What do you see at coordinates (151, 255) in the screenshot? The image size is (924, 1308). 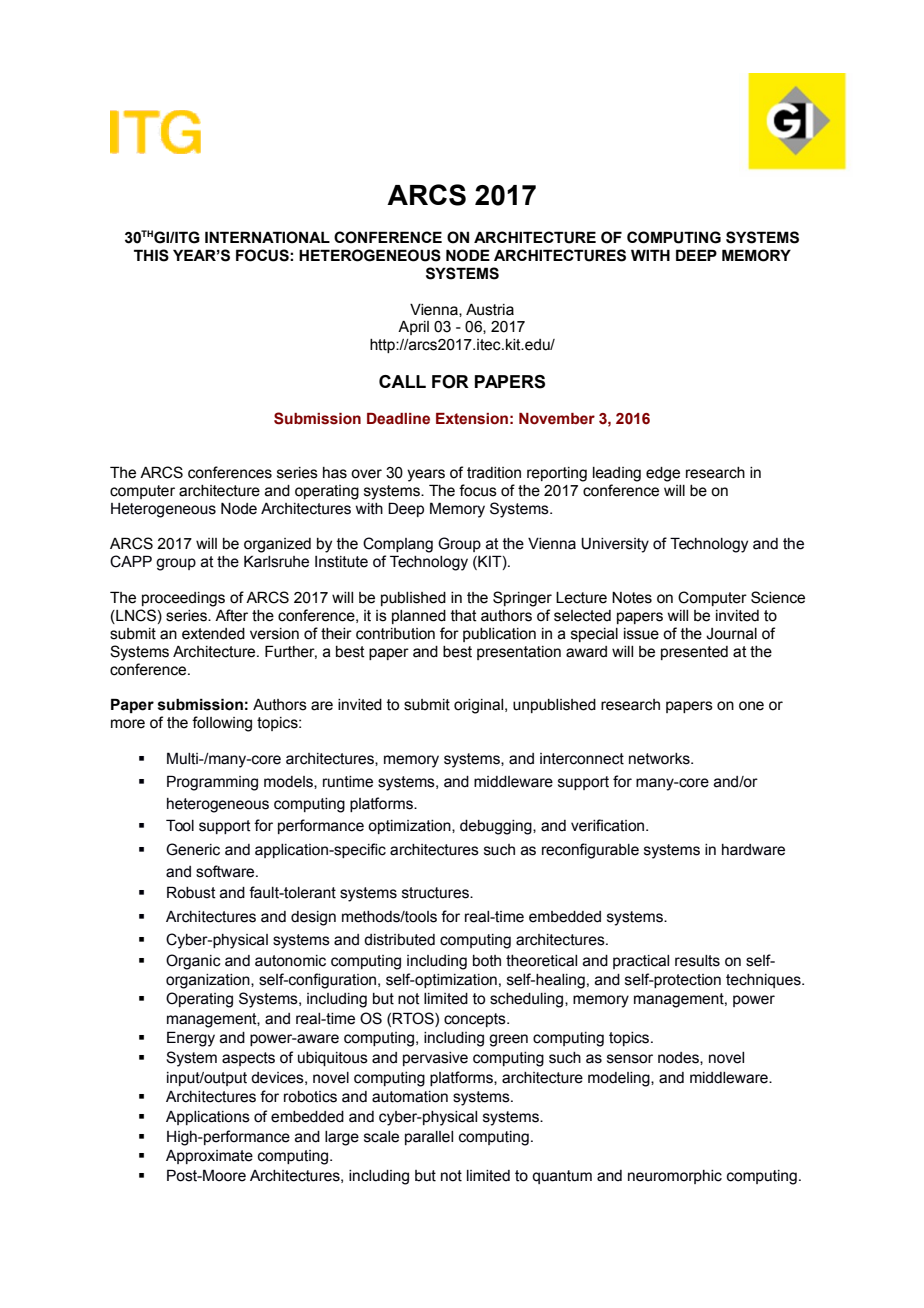 I see `THIS` at bounding box center [151, 255].
